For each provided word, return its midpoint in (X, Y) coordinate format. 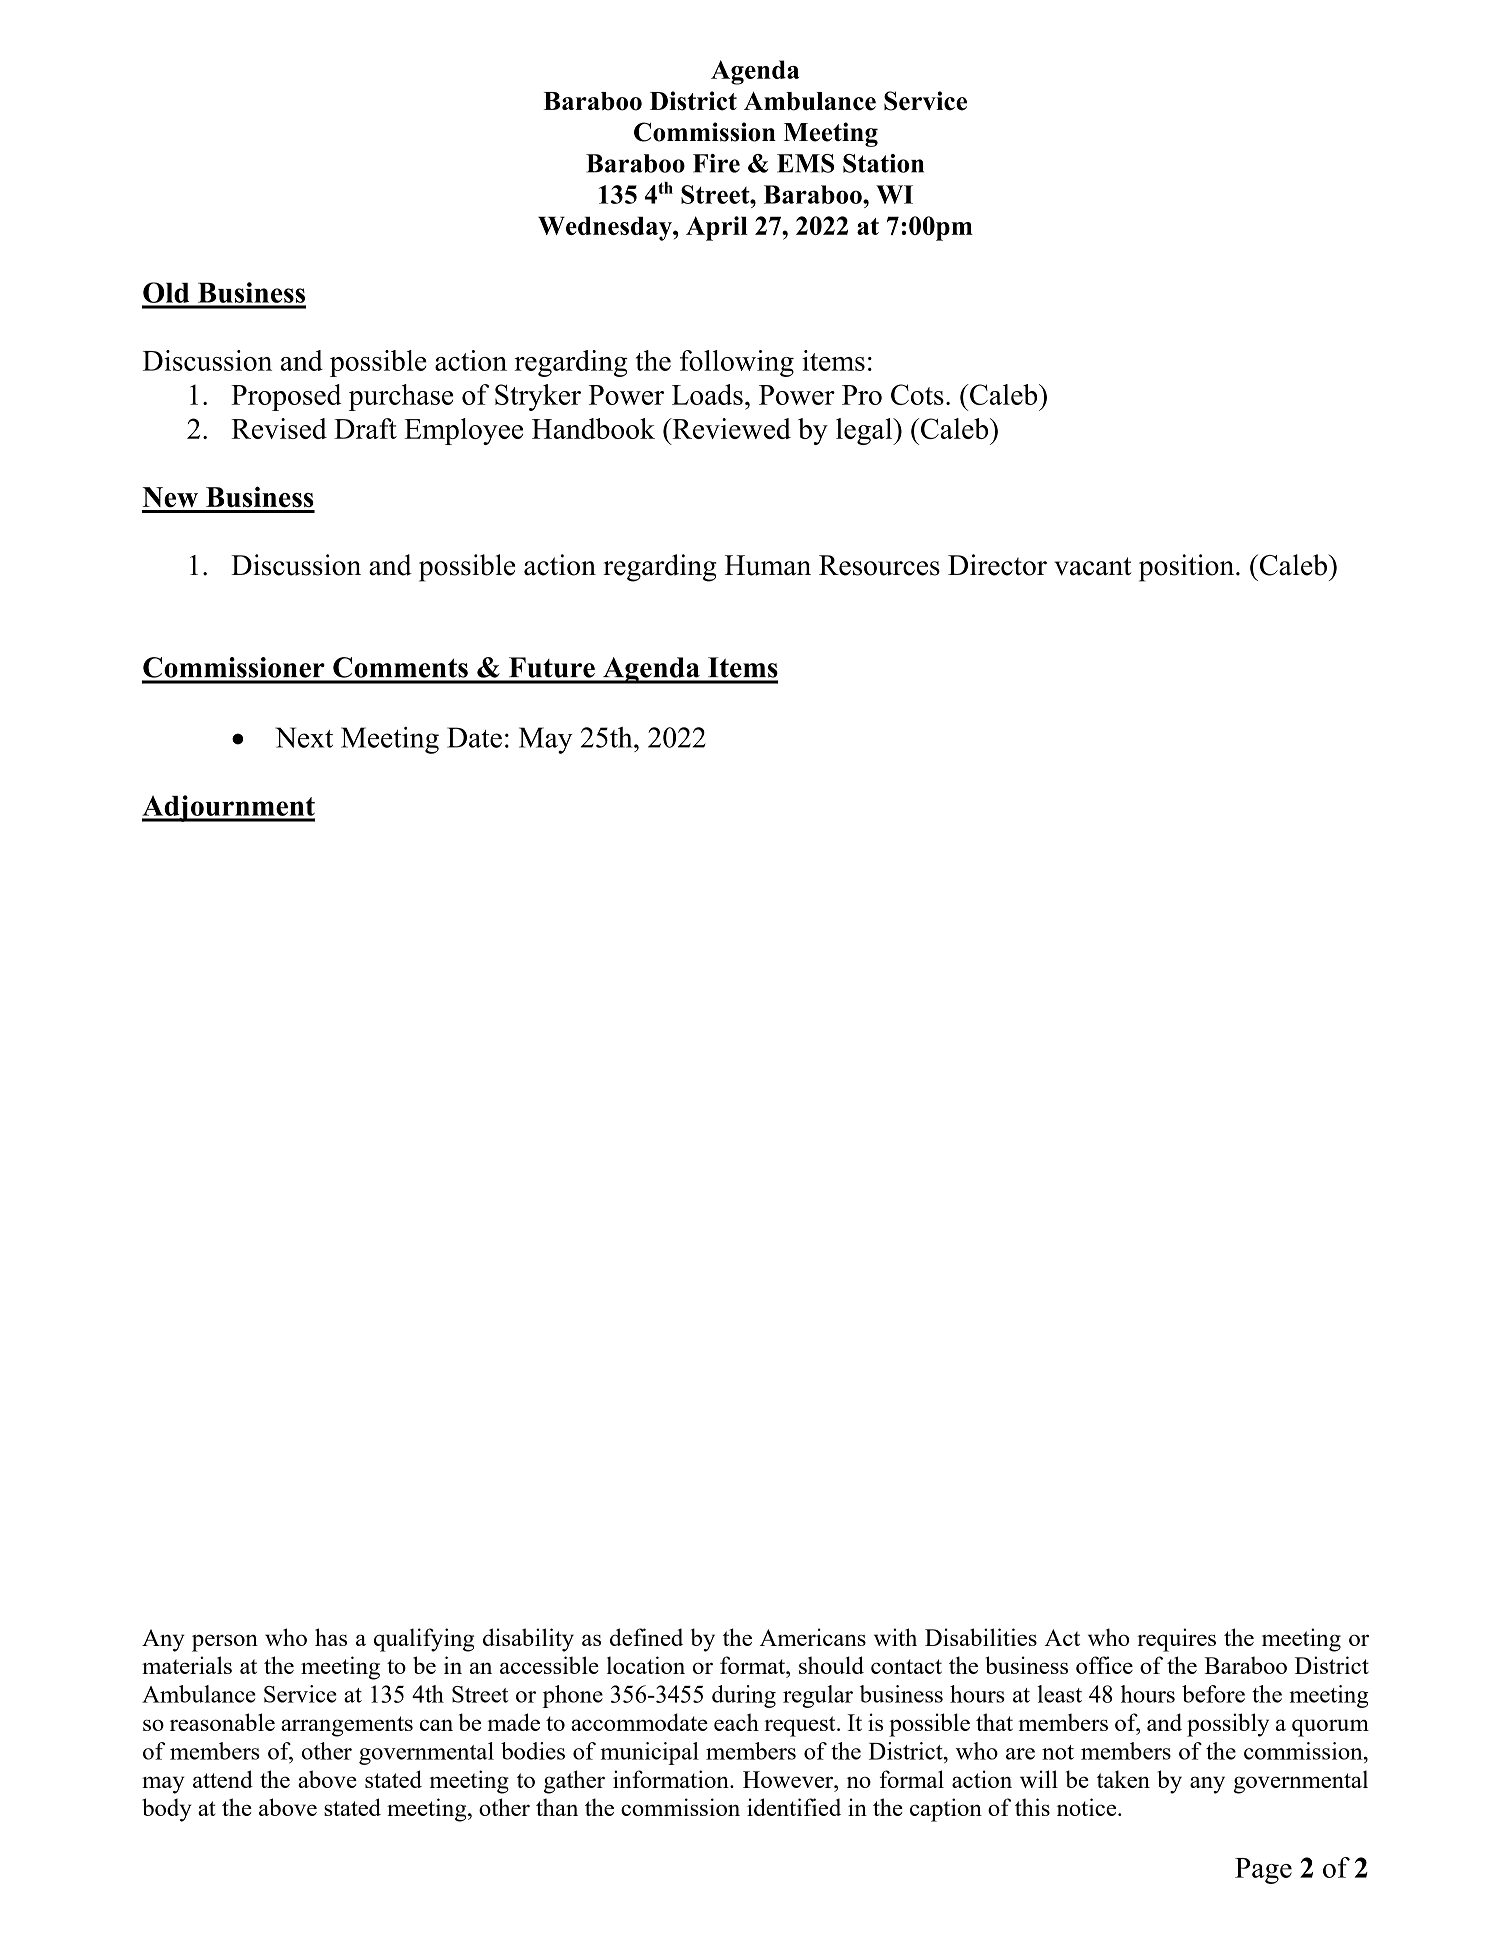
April (717, 228)
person (225, 1643)
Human (768, 565)
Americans (813, 1637)
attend (223, 1779)
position (1188, 568)
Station (883, 163)
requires (1176, 1640)
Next (304, 737)
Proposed (286, 397)
